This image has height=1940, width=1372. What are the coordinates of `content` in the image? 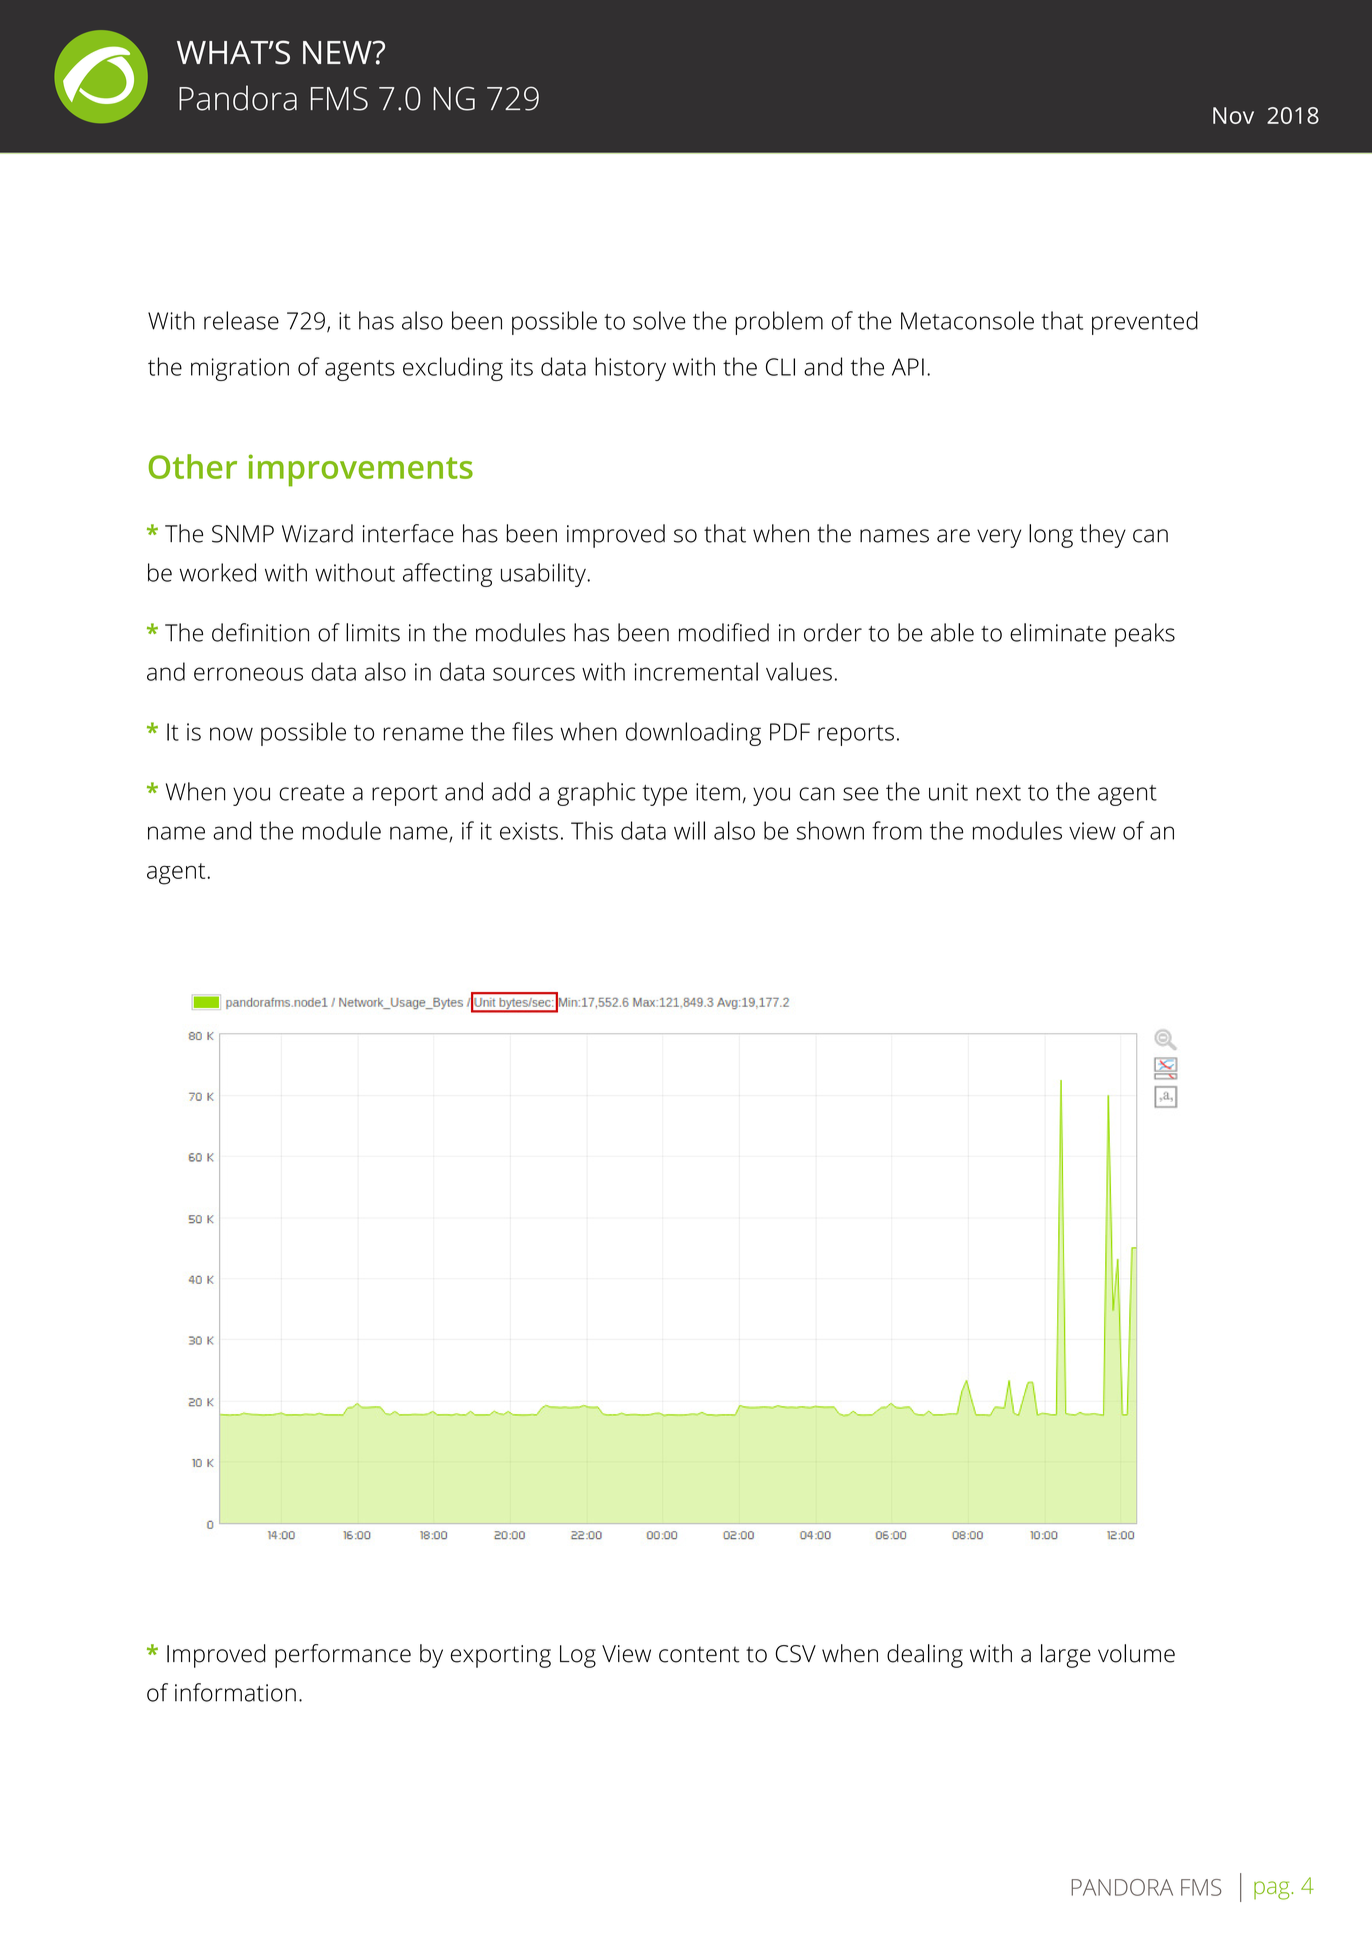 It's located at (699, 1655).
